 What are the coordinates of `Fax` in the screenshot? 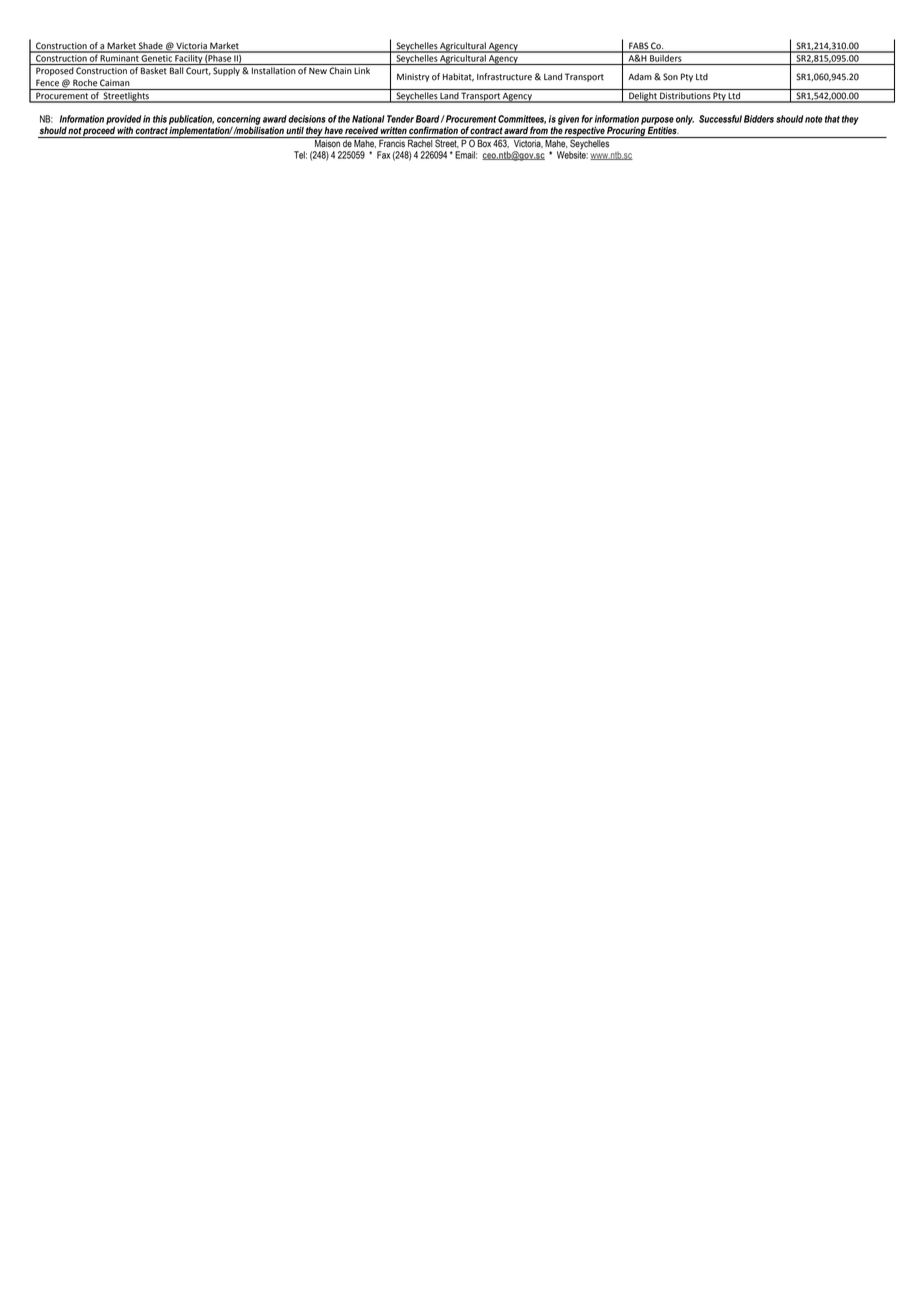 It's located at (383, 155).
